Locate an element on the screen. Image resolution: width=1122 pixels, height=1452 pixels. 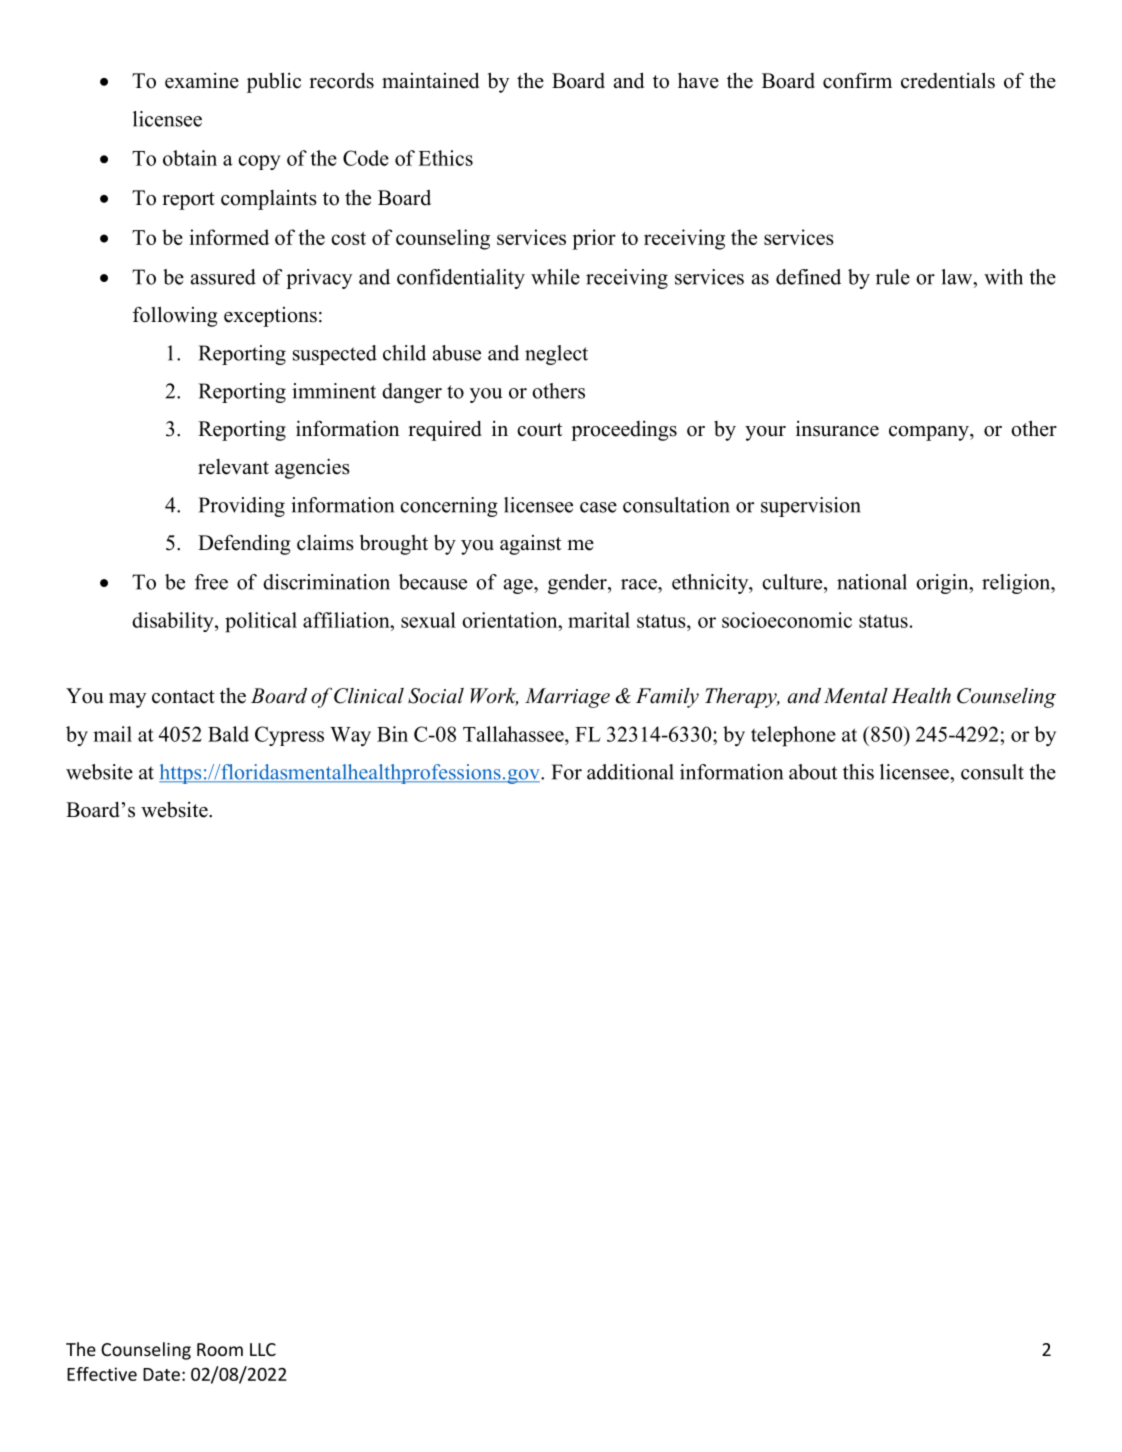
against is located at coordinates (530, 545).
